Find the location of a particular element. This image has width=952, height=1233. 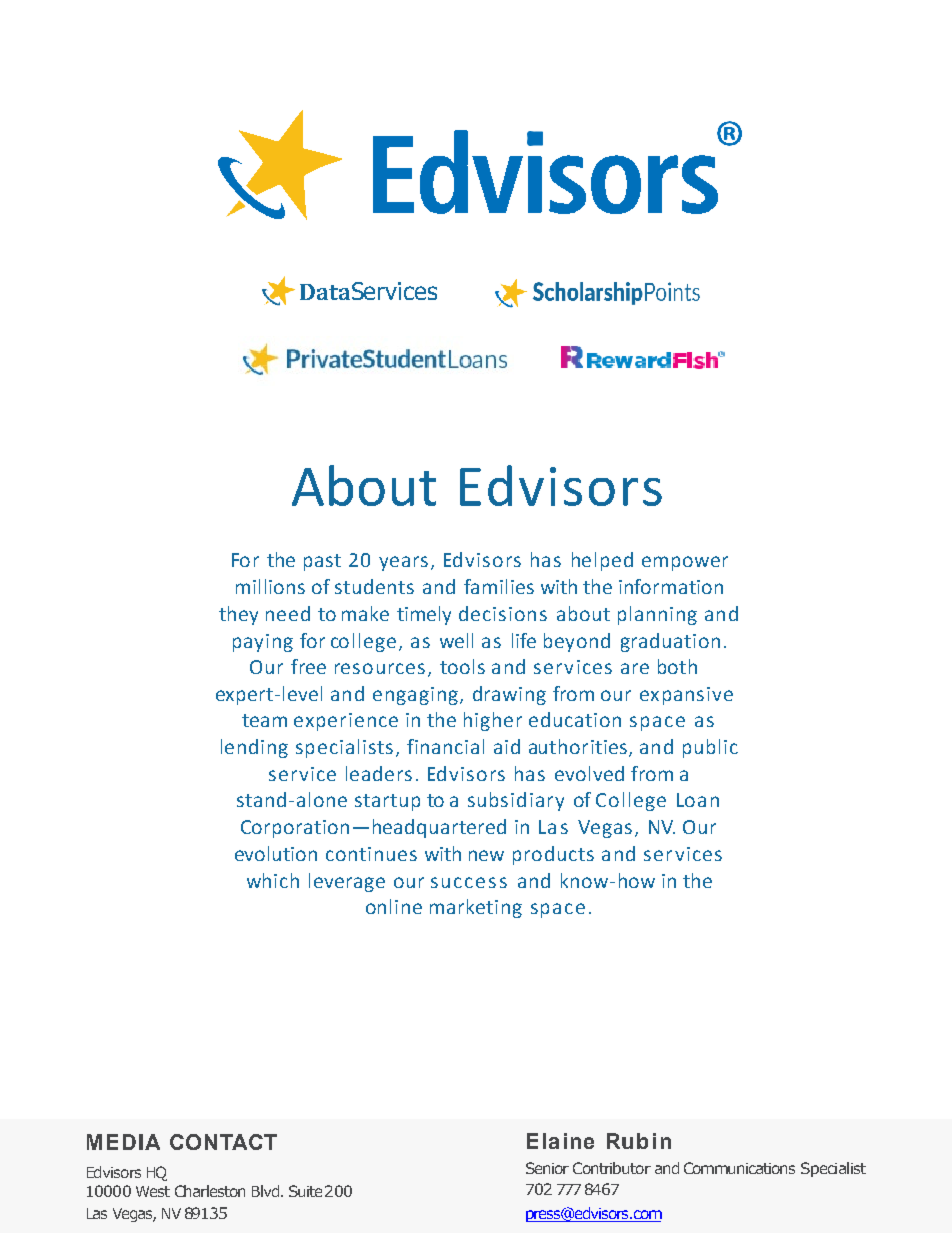

years is located at coordinates (403, 563).
